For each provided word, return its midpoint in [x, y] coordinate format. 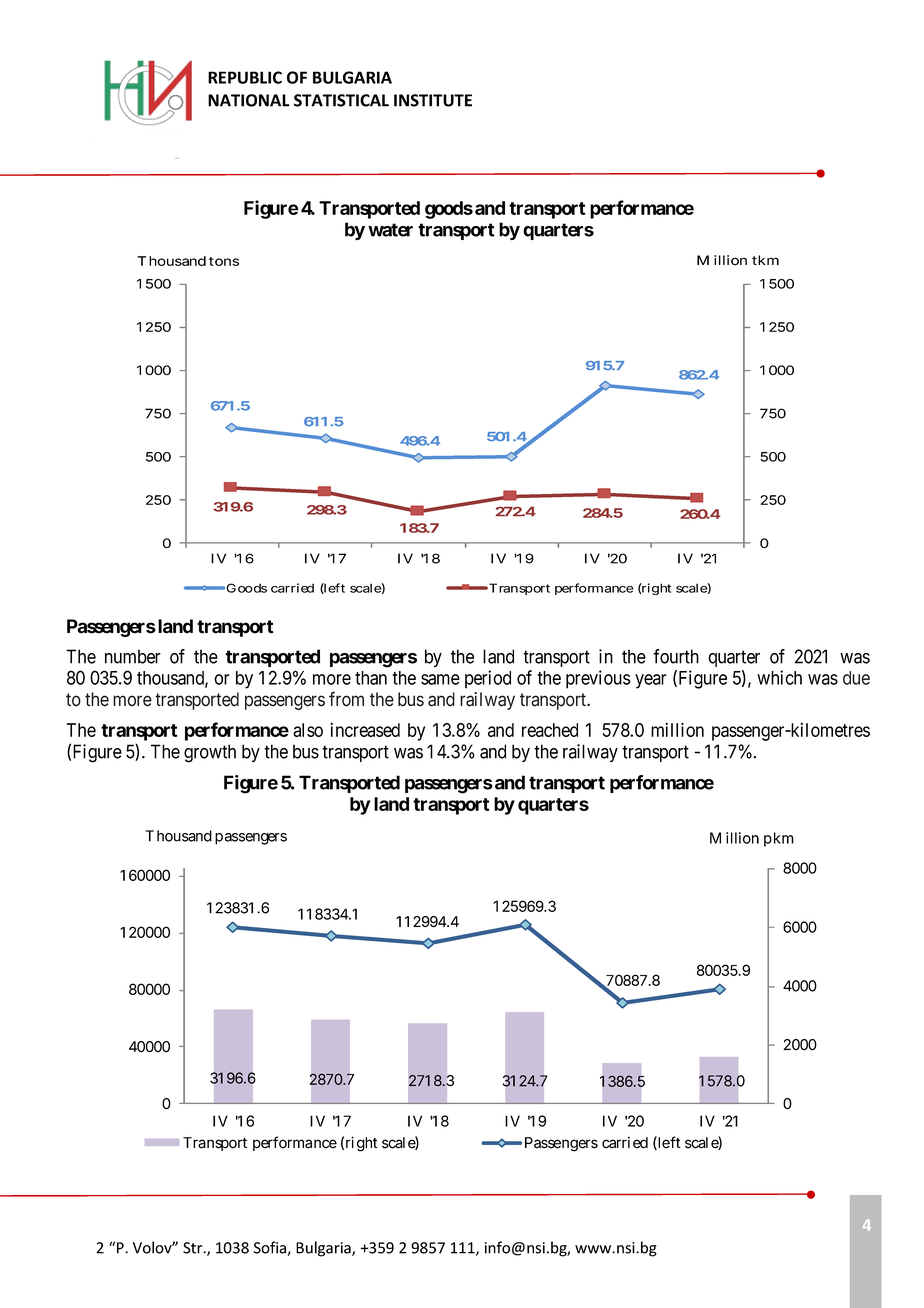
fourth [676, 656]
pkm [779, 839]
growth [210, 753]
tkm [765, 260]
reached [550, 730]
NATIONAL [249, 100]
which [779, 677]
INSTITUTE [433, 100]
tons [224, 261]
